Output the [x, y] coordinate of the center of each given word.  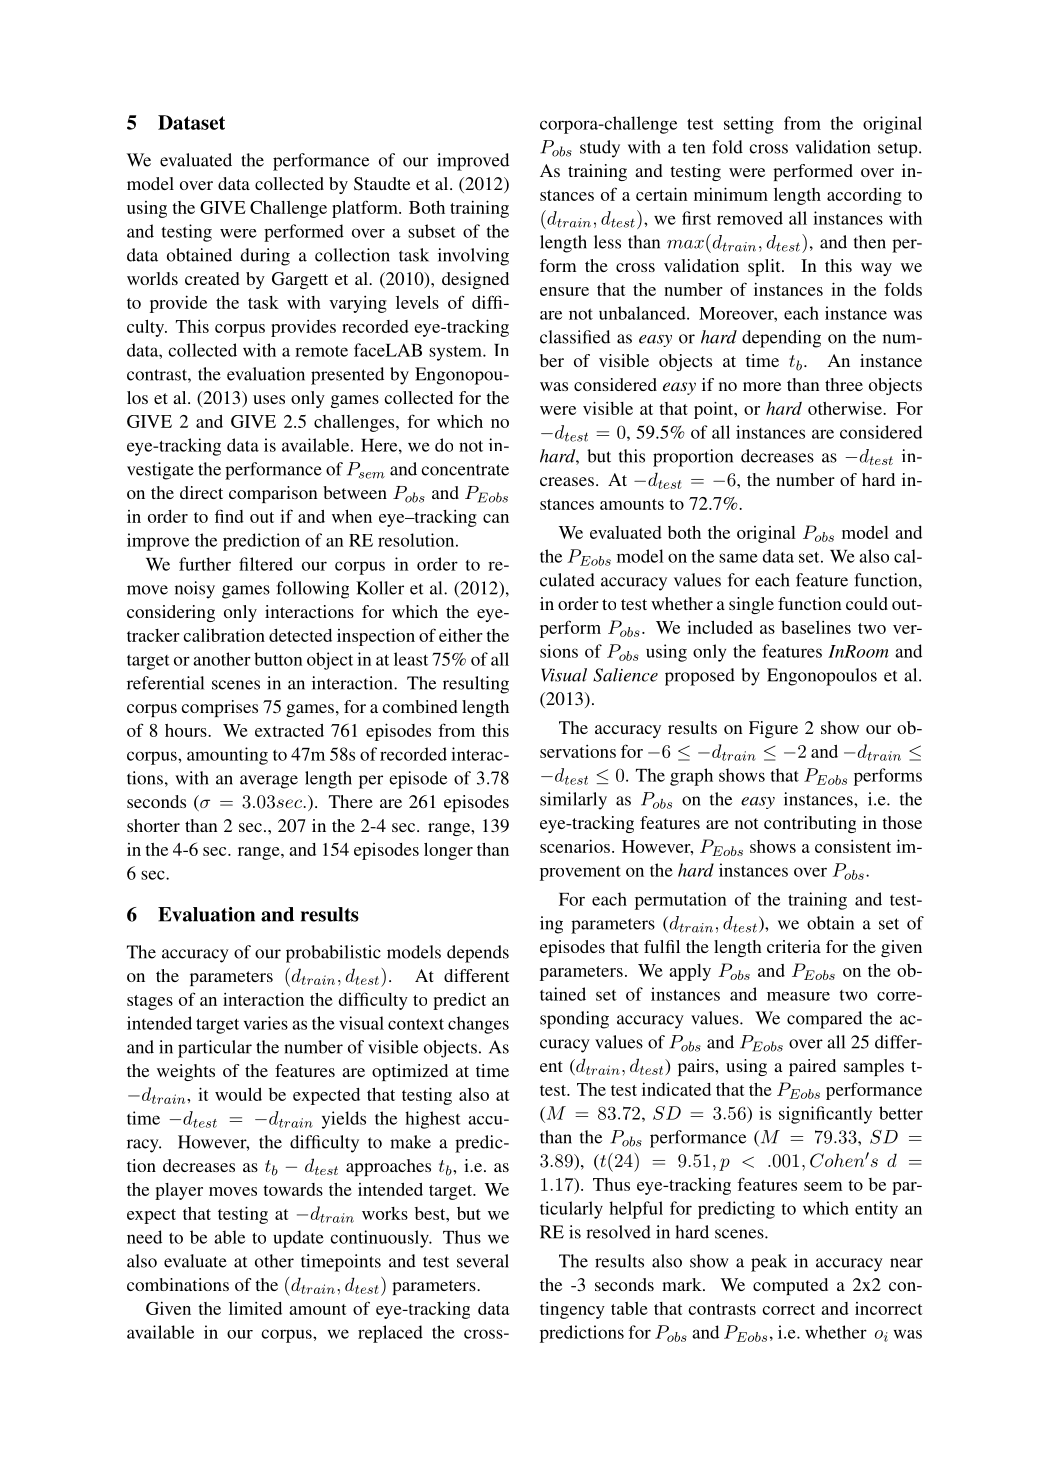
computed [790, 1286]
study [600, 149]
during [265, 257]
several [483, 1261]
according [864, 196]
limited [255, 1308]
